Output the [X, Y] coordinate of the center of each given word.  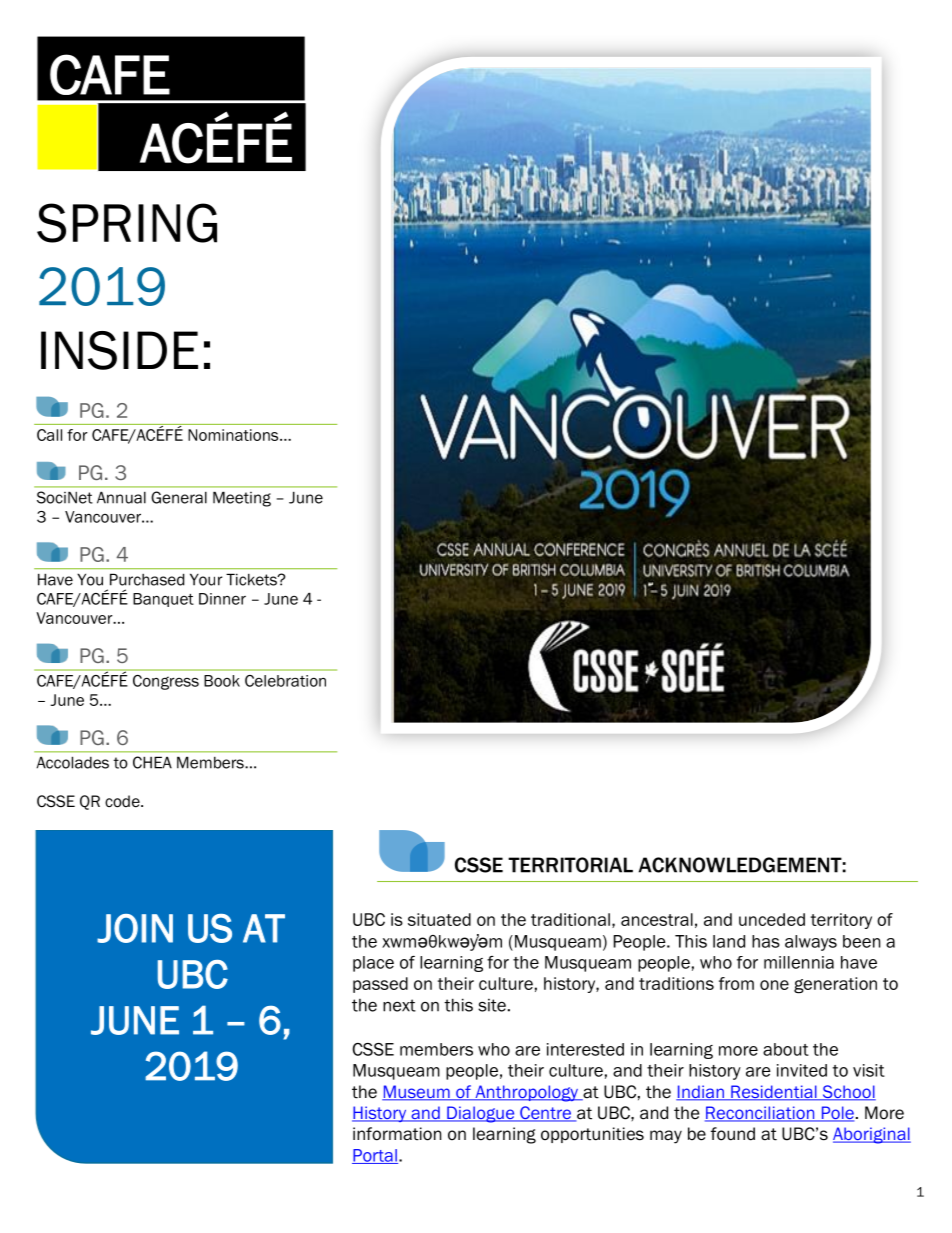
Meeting [242, 499]
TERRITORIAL [570, 865]
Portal [375, 1156]
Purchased [147, 579]
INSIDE [119, 350]
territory [841, 921]
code [123, 801]
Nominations [234, 435]
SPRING [127, 223]
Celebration [285, 681]
